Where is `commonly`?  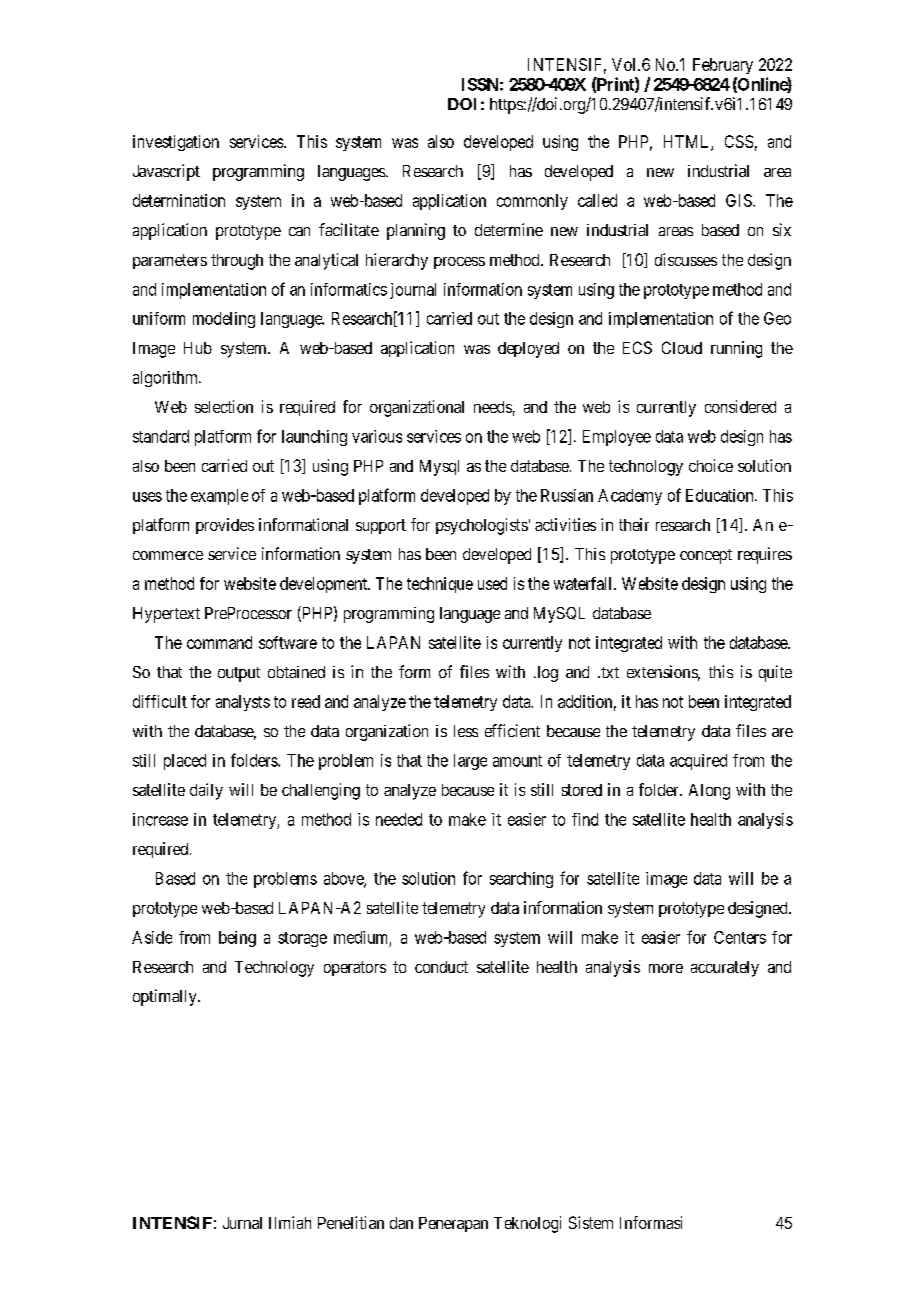
commonly is located at coordinates (532, 202).
